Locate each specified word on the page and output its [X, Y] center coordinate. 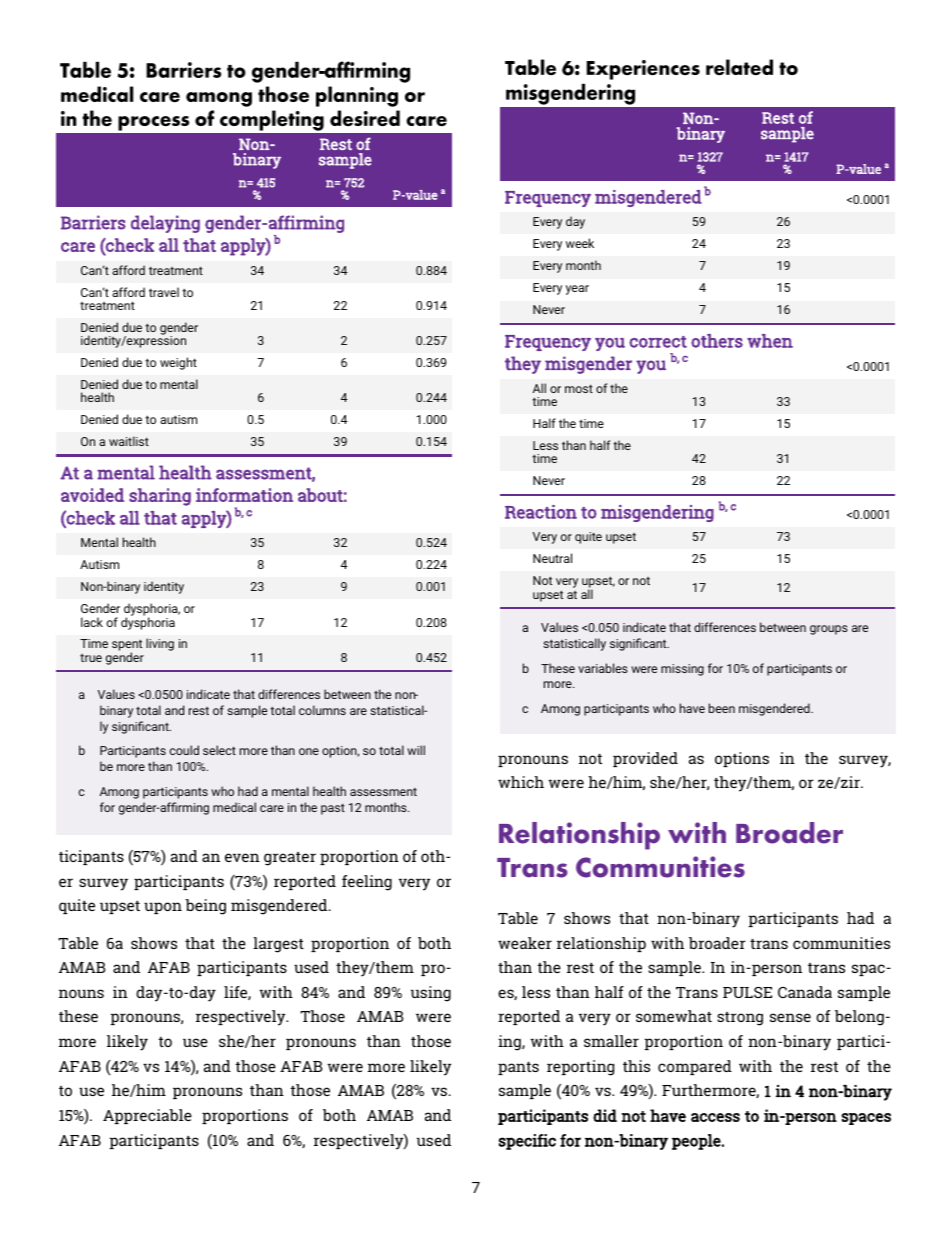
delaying [165, 224]
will [416, 750]
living [160, 644]
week [580, 243]
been [722, 708]
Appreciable [147, 1116]
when [770, 341]
